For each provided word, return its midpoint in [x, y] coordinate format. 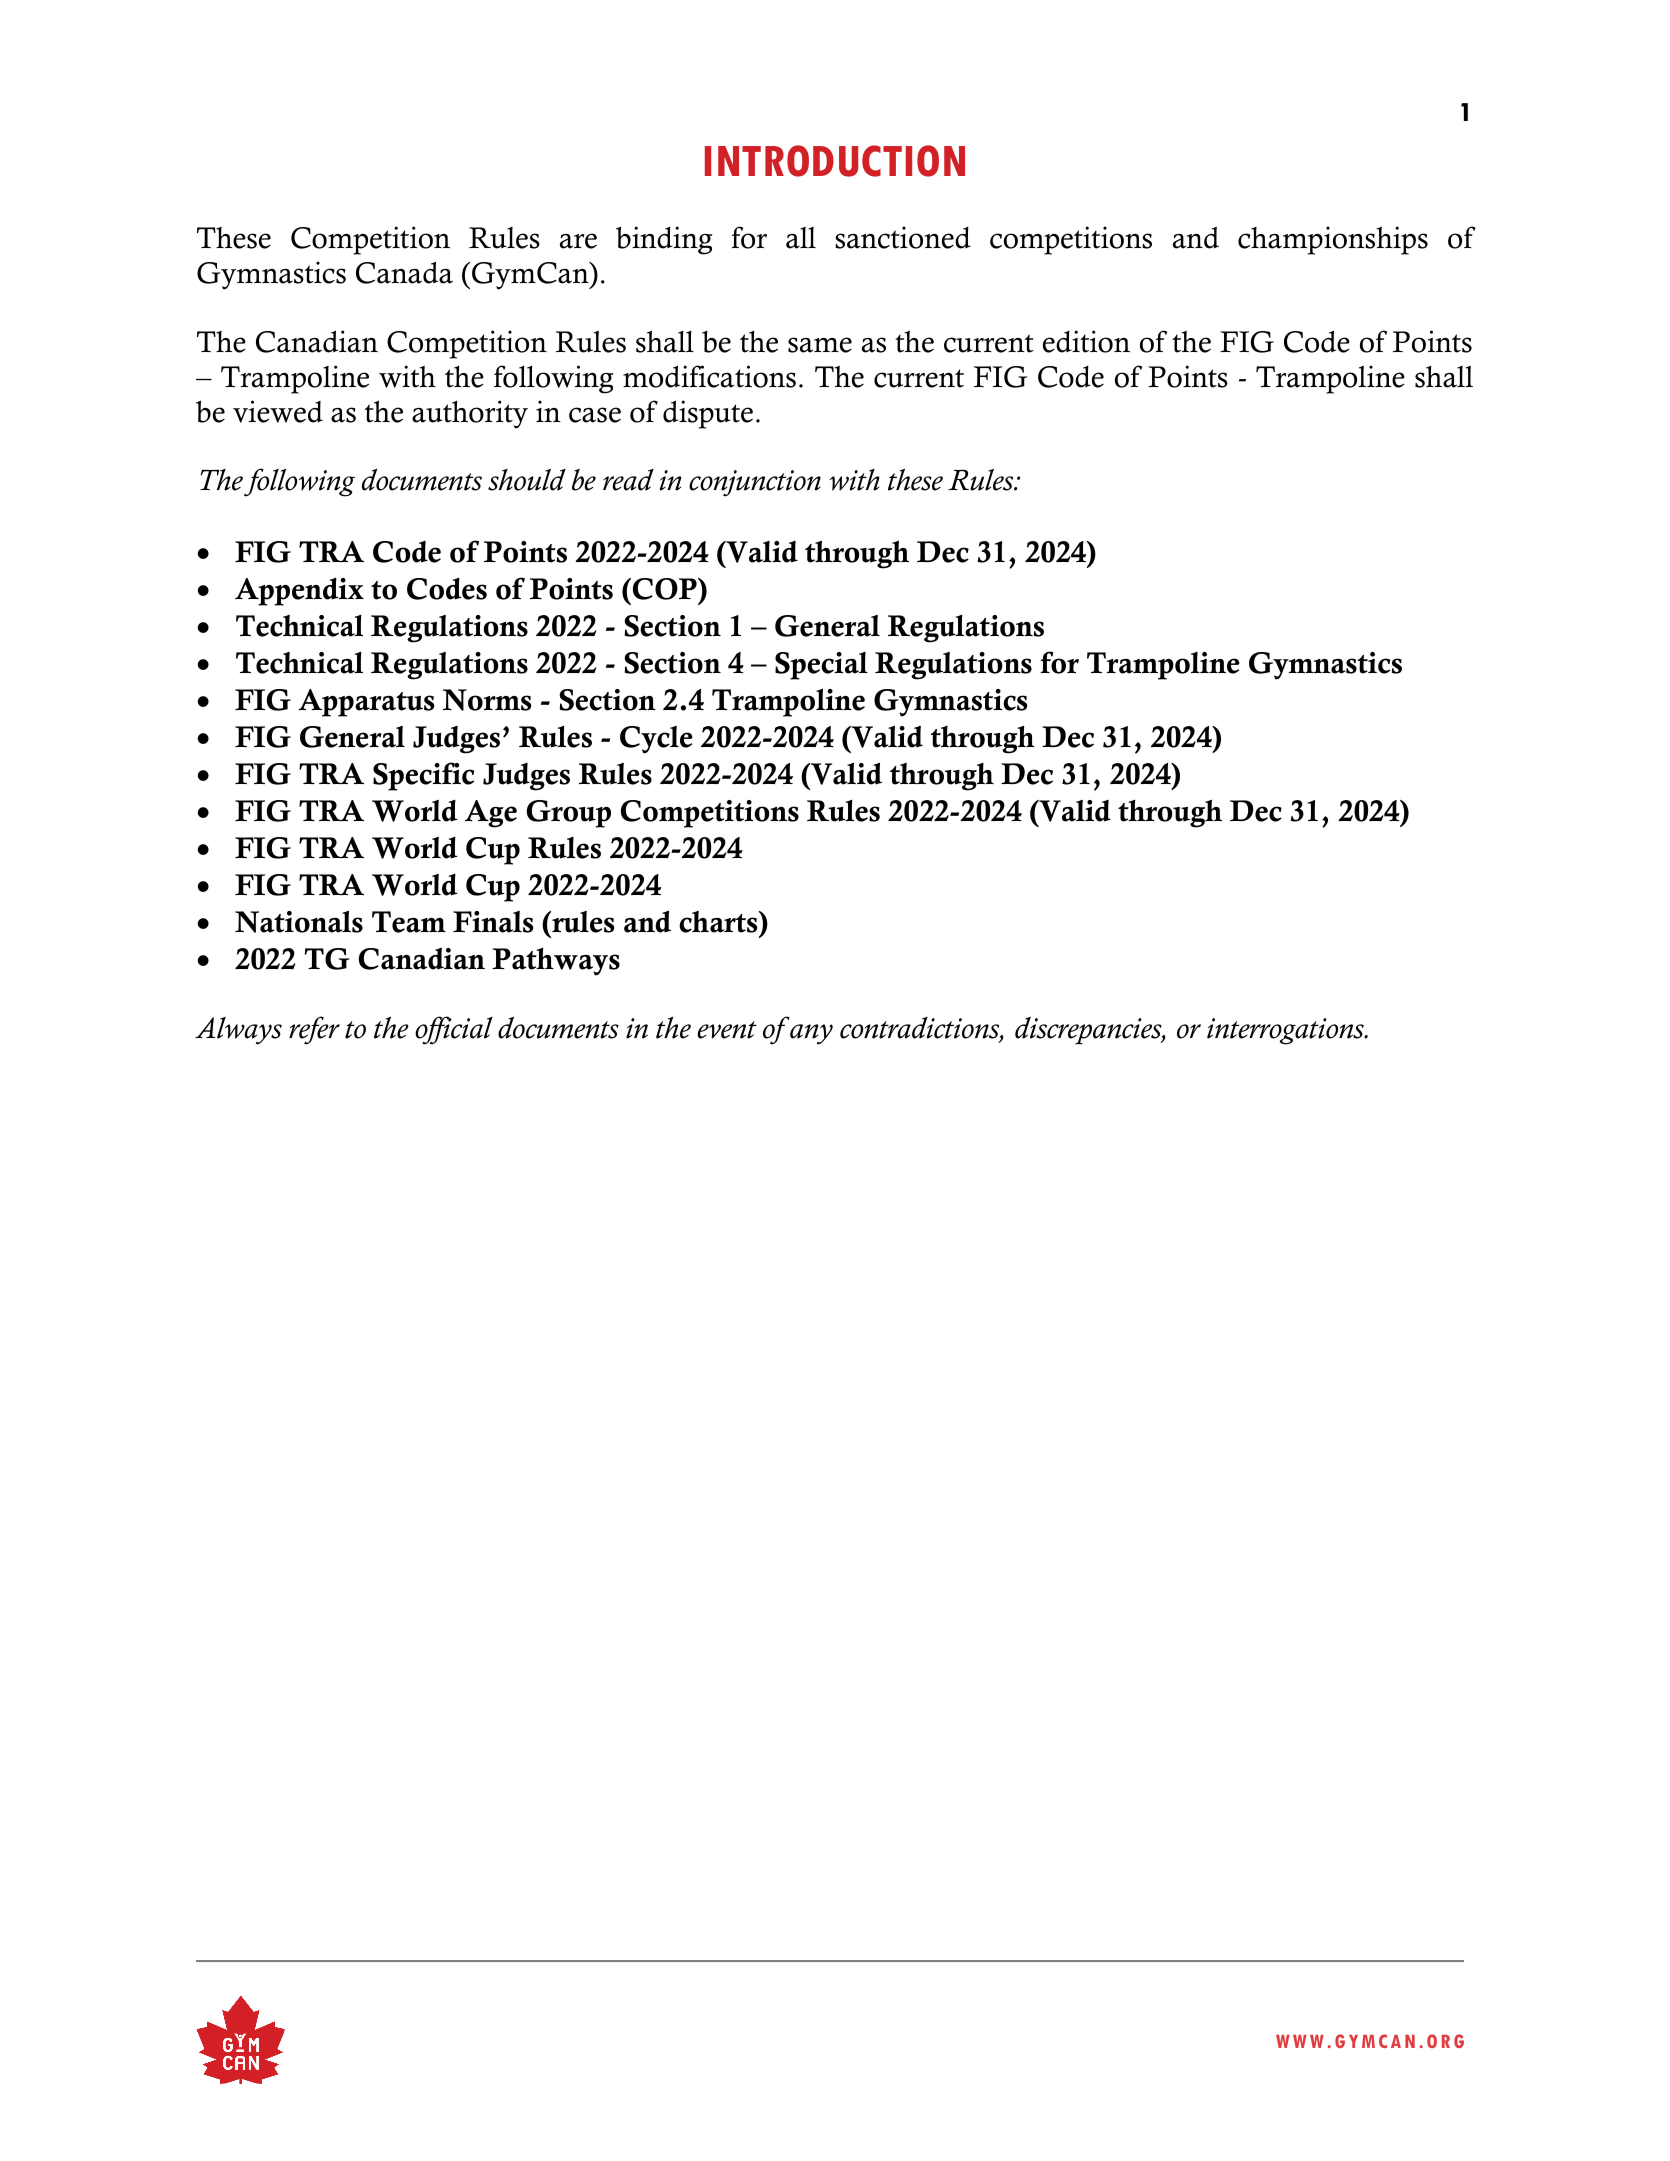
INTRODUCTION [835, 161]
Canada [404, 273]
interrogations [1286, 1031]
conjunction [755, 483]
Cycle [656, 740]
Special [821, 666]
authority [470, 414]
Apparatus [366, 703]
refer [314, 1030]
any [811, 1034]
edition [1086, 341]
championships [1333, 240]
